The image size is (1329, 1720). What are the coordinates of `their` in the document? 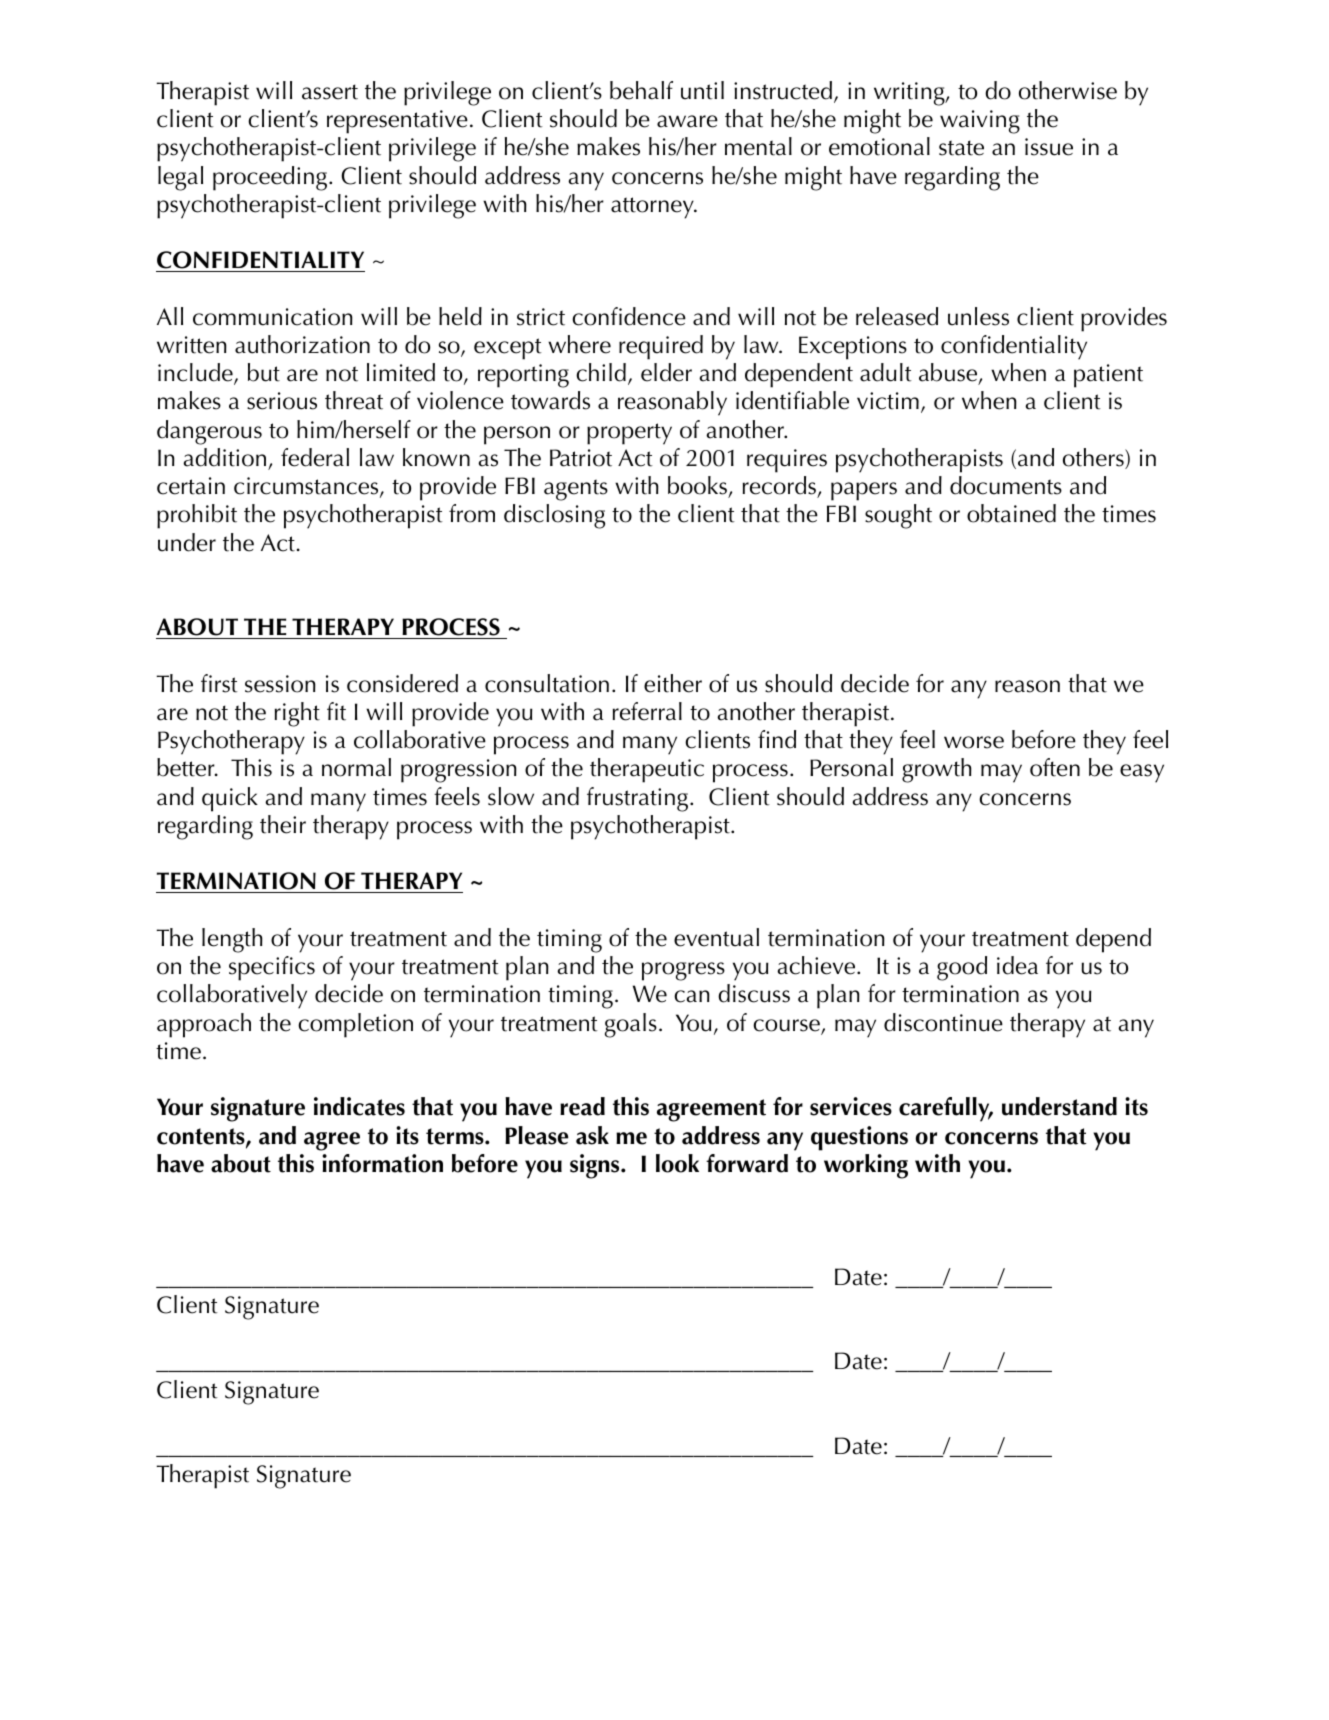 It's located at (283, 824).
